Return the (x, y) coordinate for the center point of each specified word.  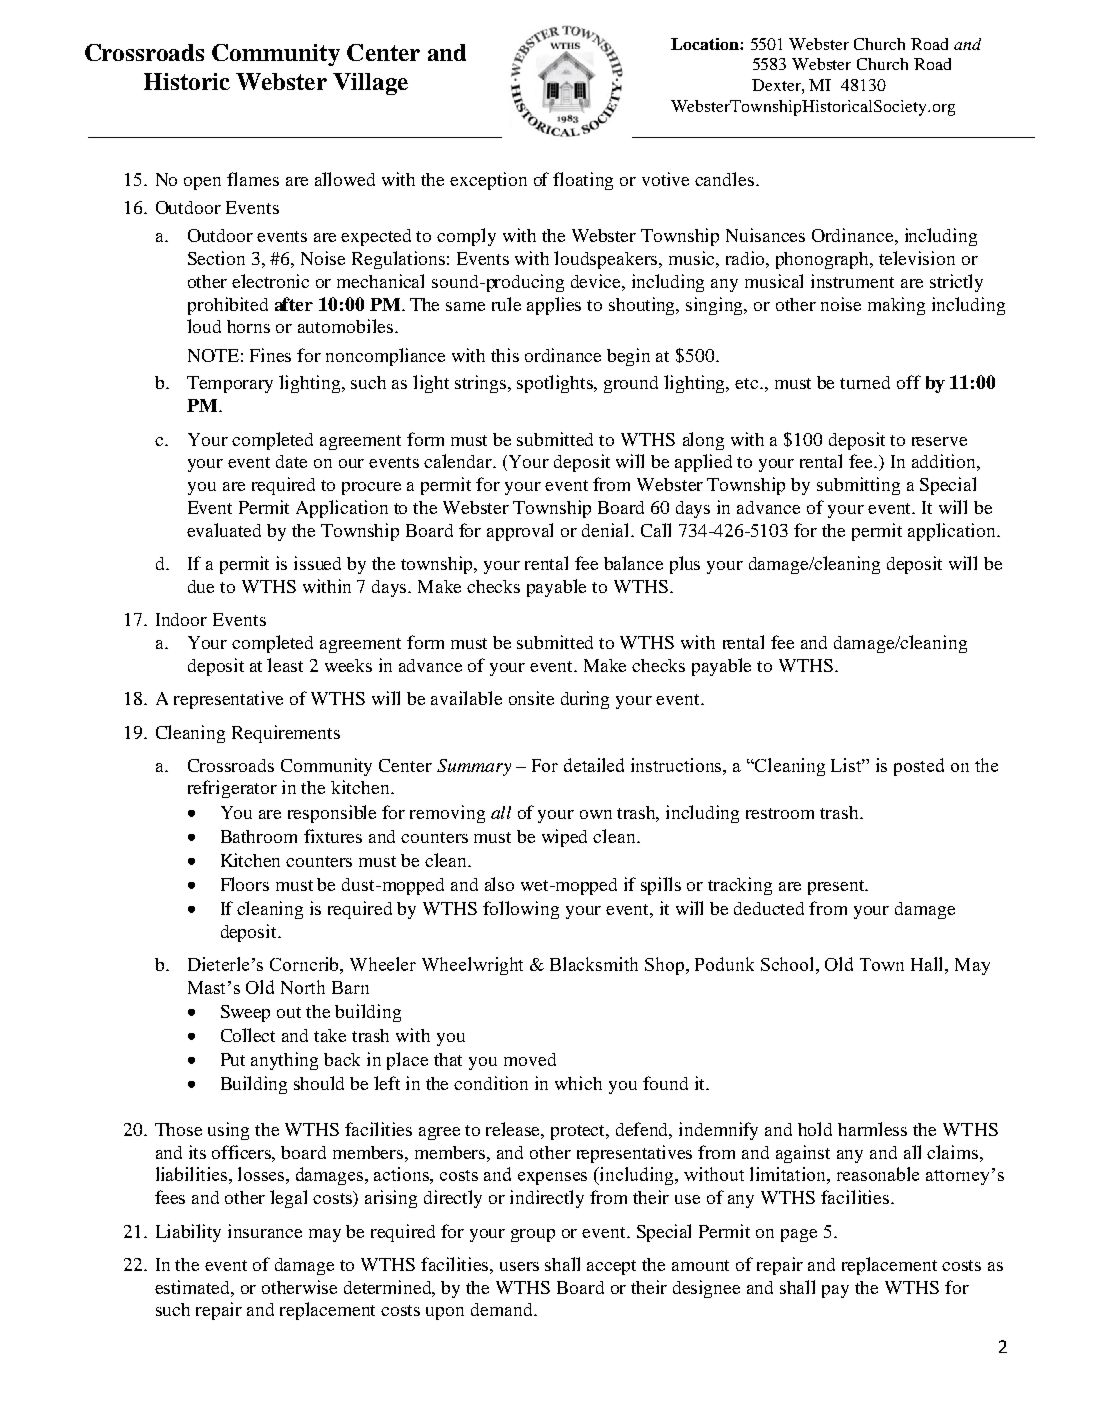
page (799, 1235)
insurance (265, 1231)
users (519, 1266)
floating (583, 181)
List (848, 765)
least (285, 665)
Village (370, 84)
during (585, 700)
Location (706, 44)
